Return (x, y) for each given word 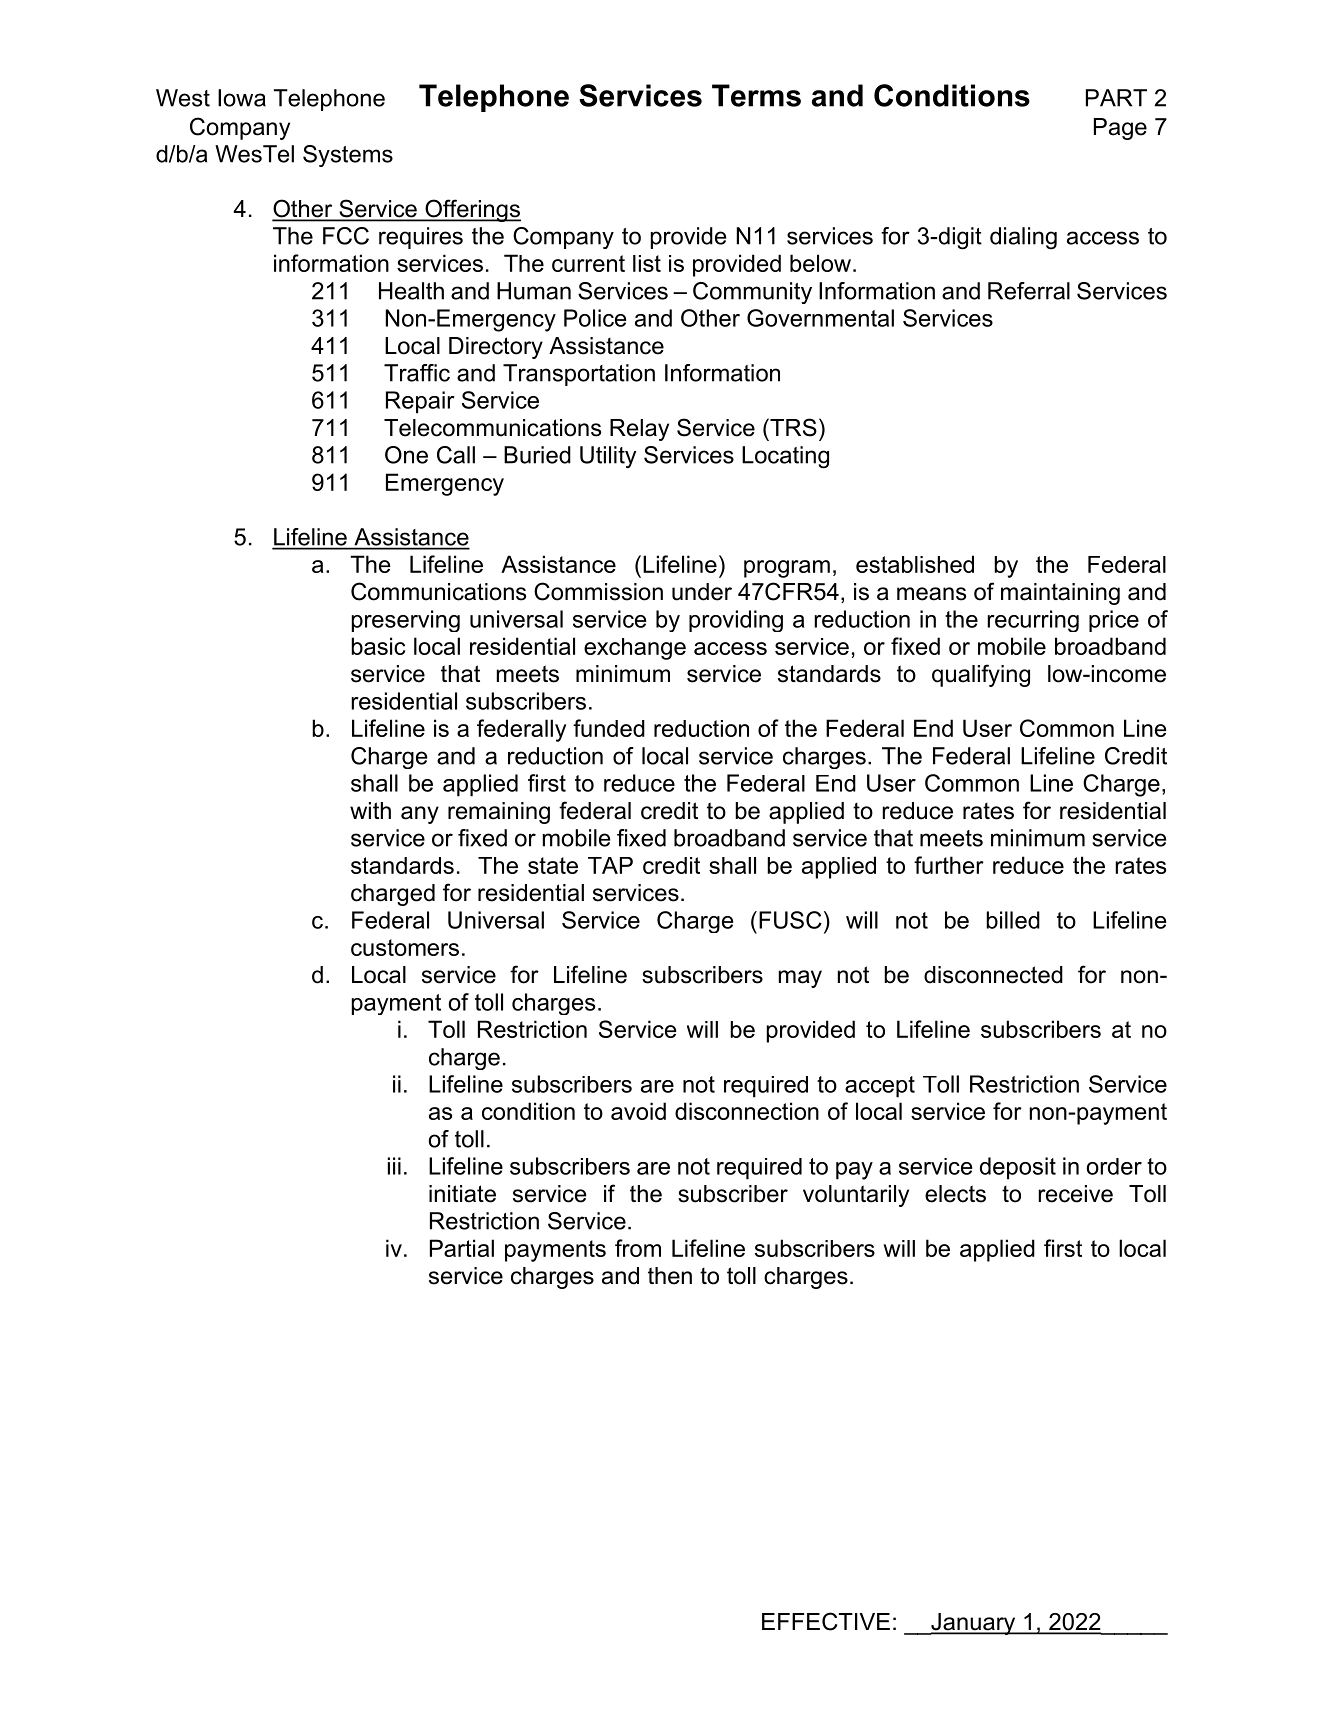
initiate (462, 1194)
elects (955, 1194)
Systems (348, 156)
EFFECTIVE (826, 1621)
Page (1120, 129)
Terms (756, 95)
